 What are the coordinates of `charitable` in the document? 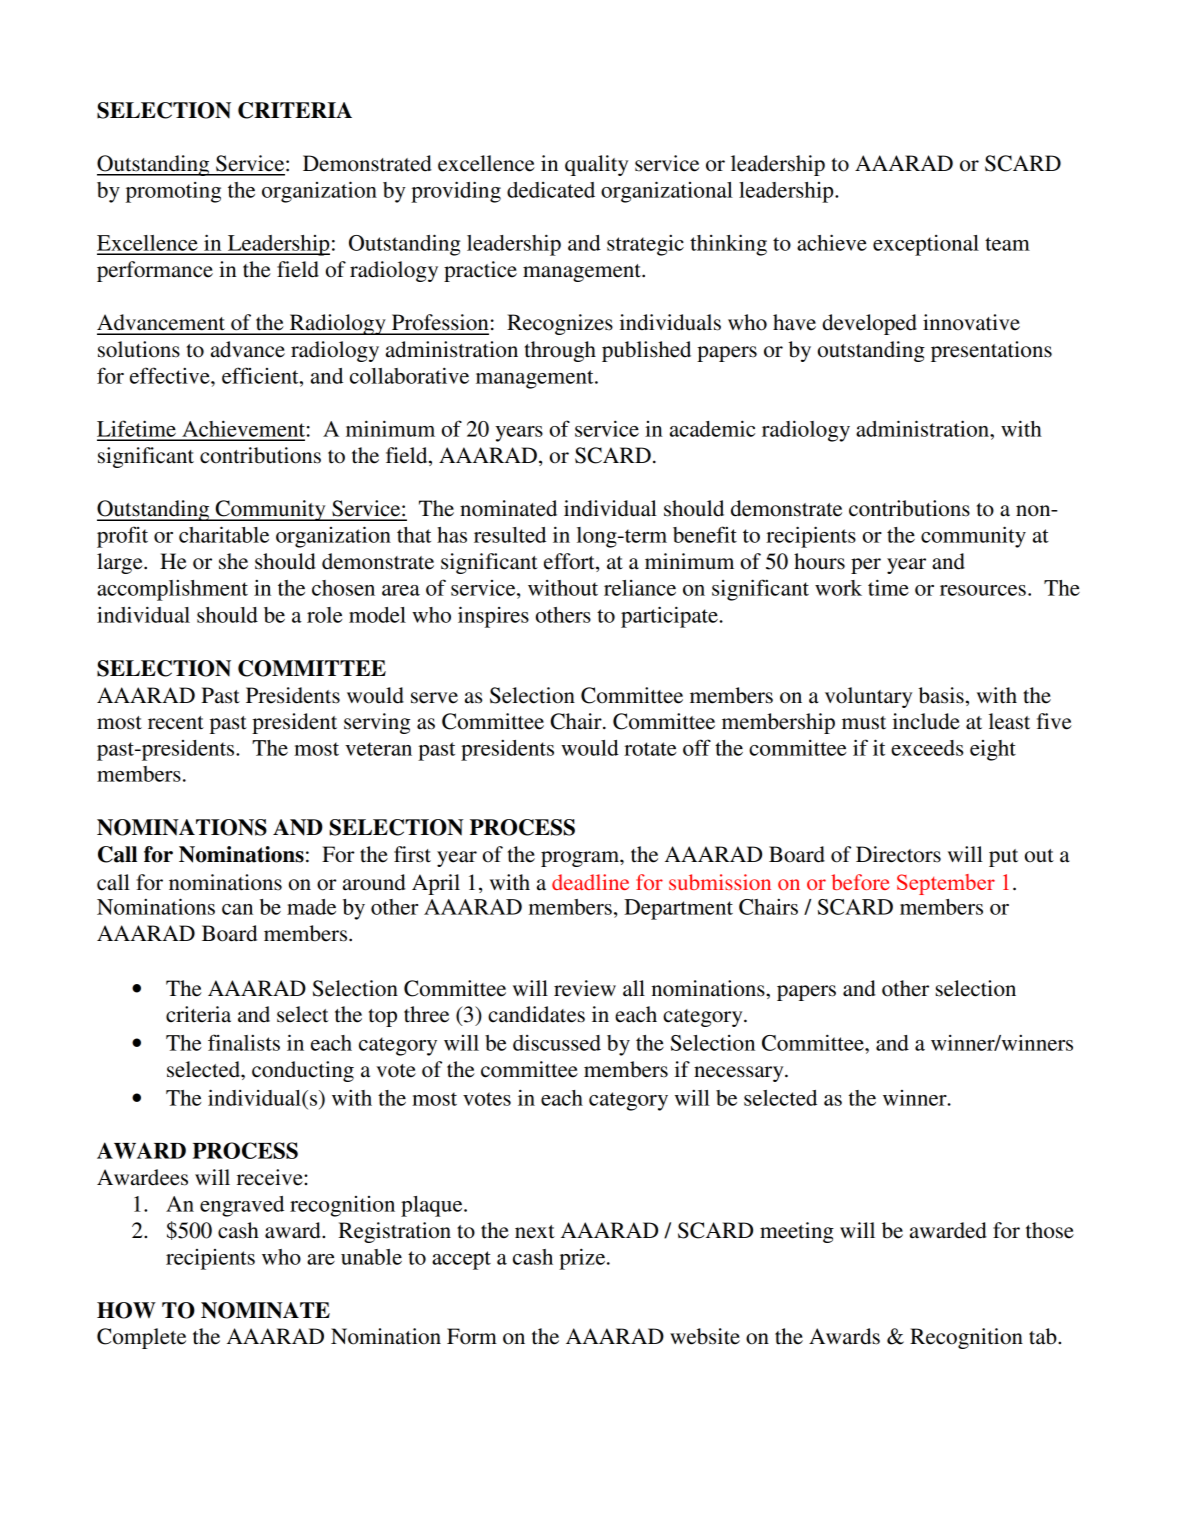 It's located at (224, 534).
